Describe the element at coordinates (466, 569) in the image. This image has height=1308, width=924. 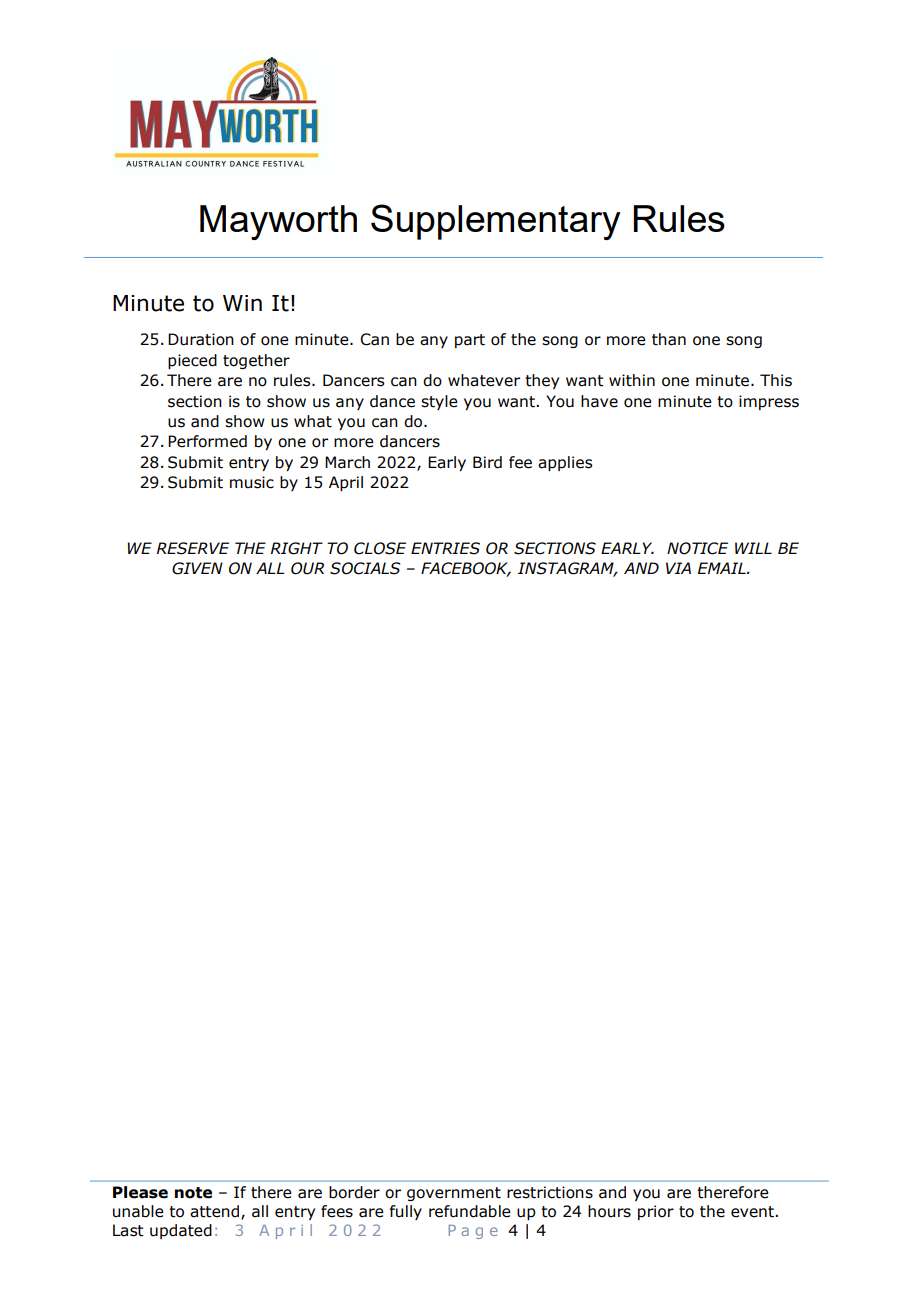
I see `FACEBOOK` at that location.
